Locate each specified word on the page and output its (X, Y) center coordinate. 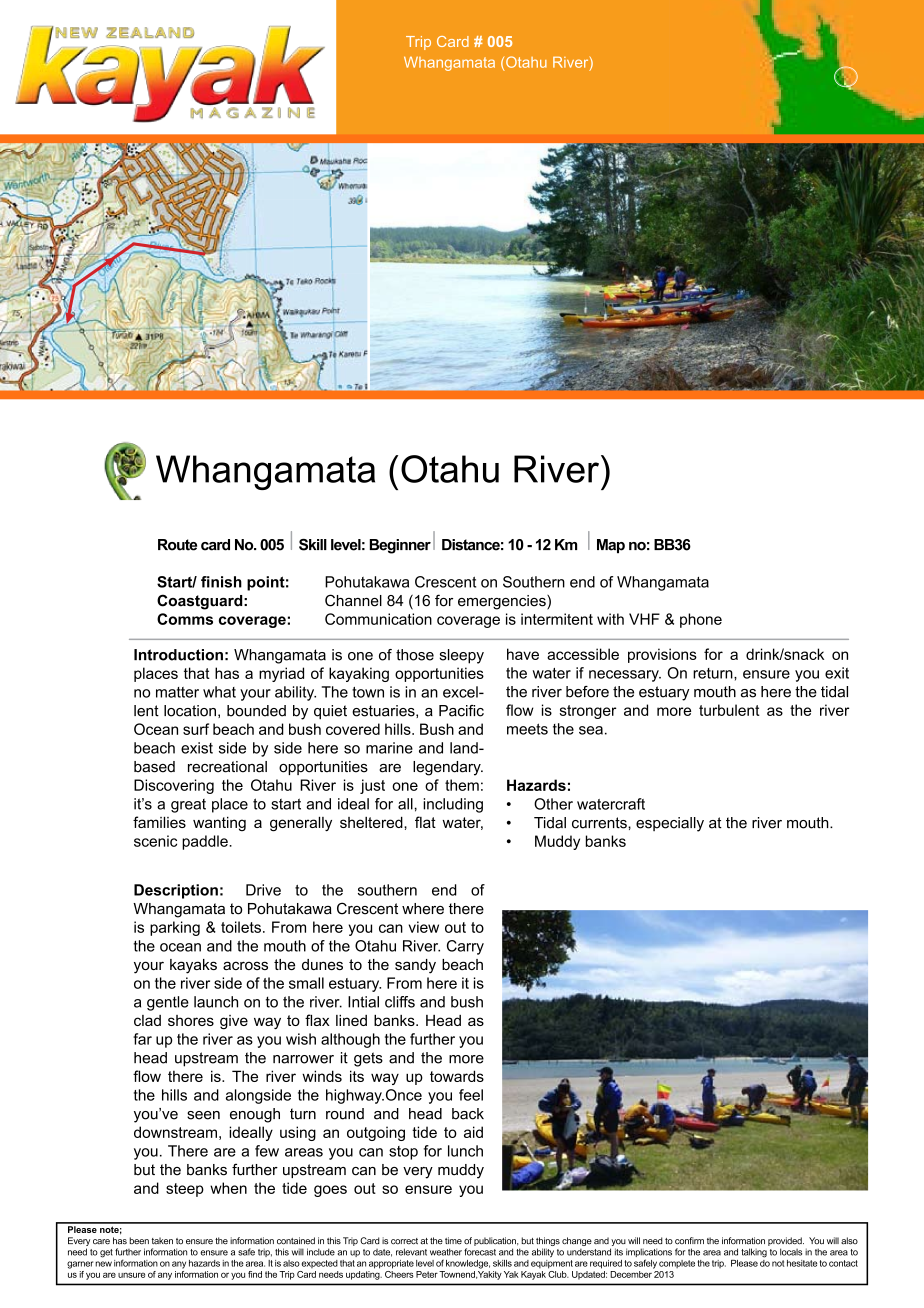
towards (457, 1076)
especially (670, 824)
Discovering (174, 786)
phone (701, 620)
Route (177, 545)
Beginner (400, 546)
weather (446, 1252)
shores (191, 1020)
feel (471, 1095)
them (462, 785)
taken (162, 1240)
